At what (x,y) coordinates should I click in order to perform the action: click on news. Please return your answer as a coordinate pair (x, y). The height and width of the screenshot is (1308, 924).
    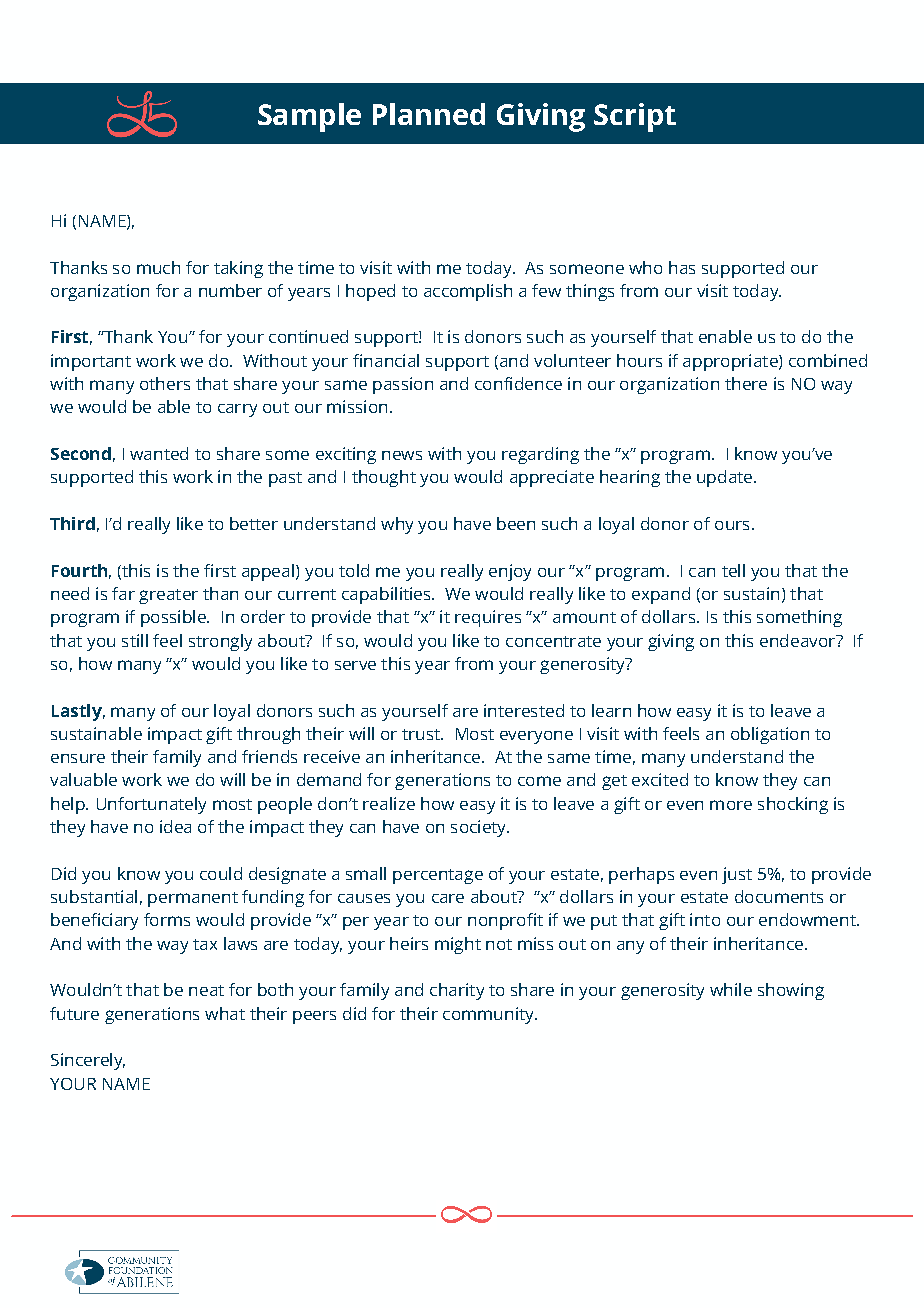
    Looking at the image, I should click on (402, 455).
